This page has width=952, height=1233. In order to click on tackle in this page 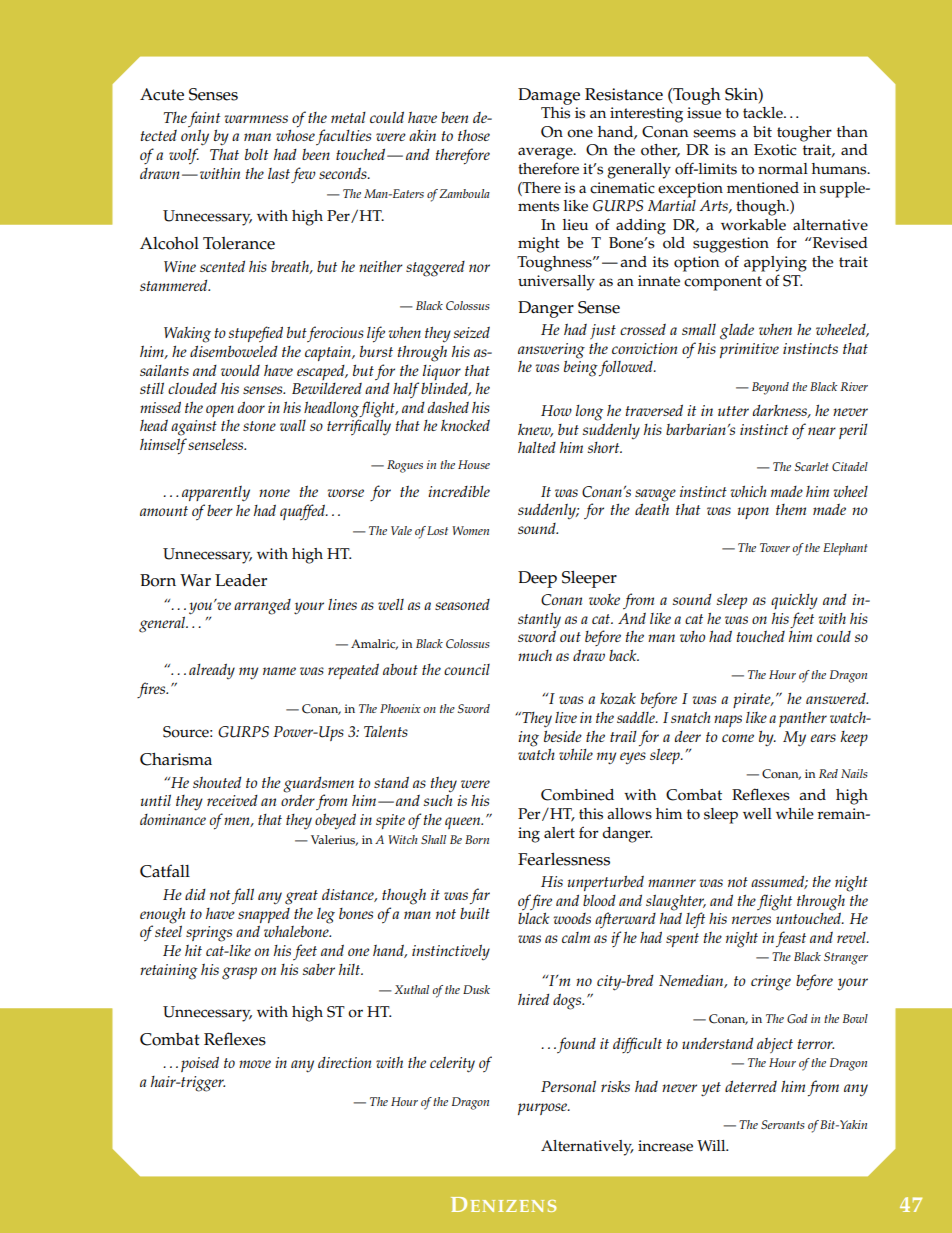, I will do `click(764, 113)`.
